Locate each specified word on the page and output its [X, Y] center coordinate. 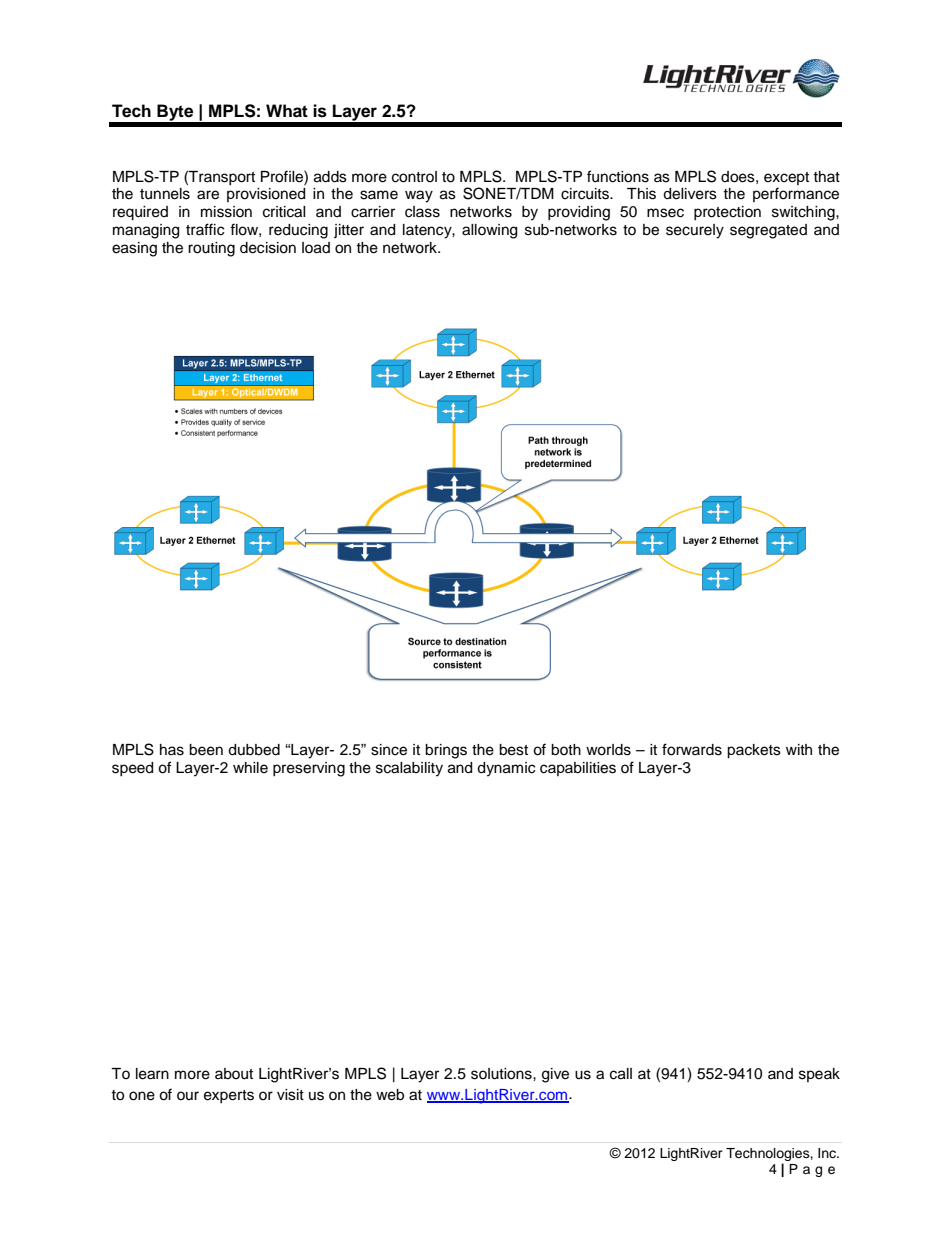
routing [211, 249]
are [208, 195]
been [206, 750]
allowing [489, 231]
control [414, 177]
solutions [502, 1074]
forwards [692, 749]
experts [229, 1096]
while [250, 768]
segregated [768, 231]
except [786, 178]
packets [754, 751]
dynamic [506, 769]
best [513, 750]
